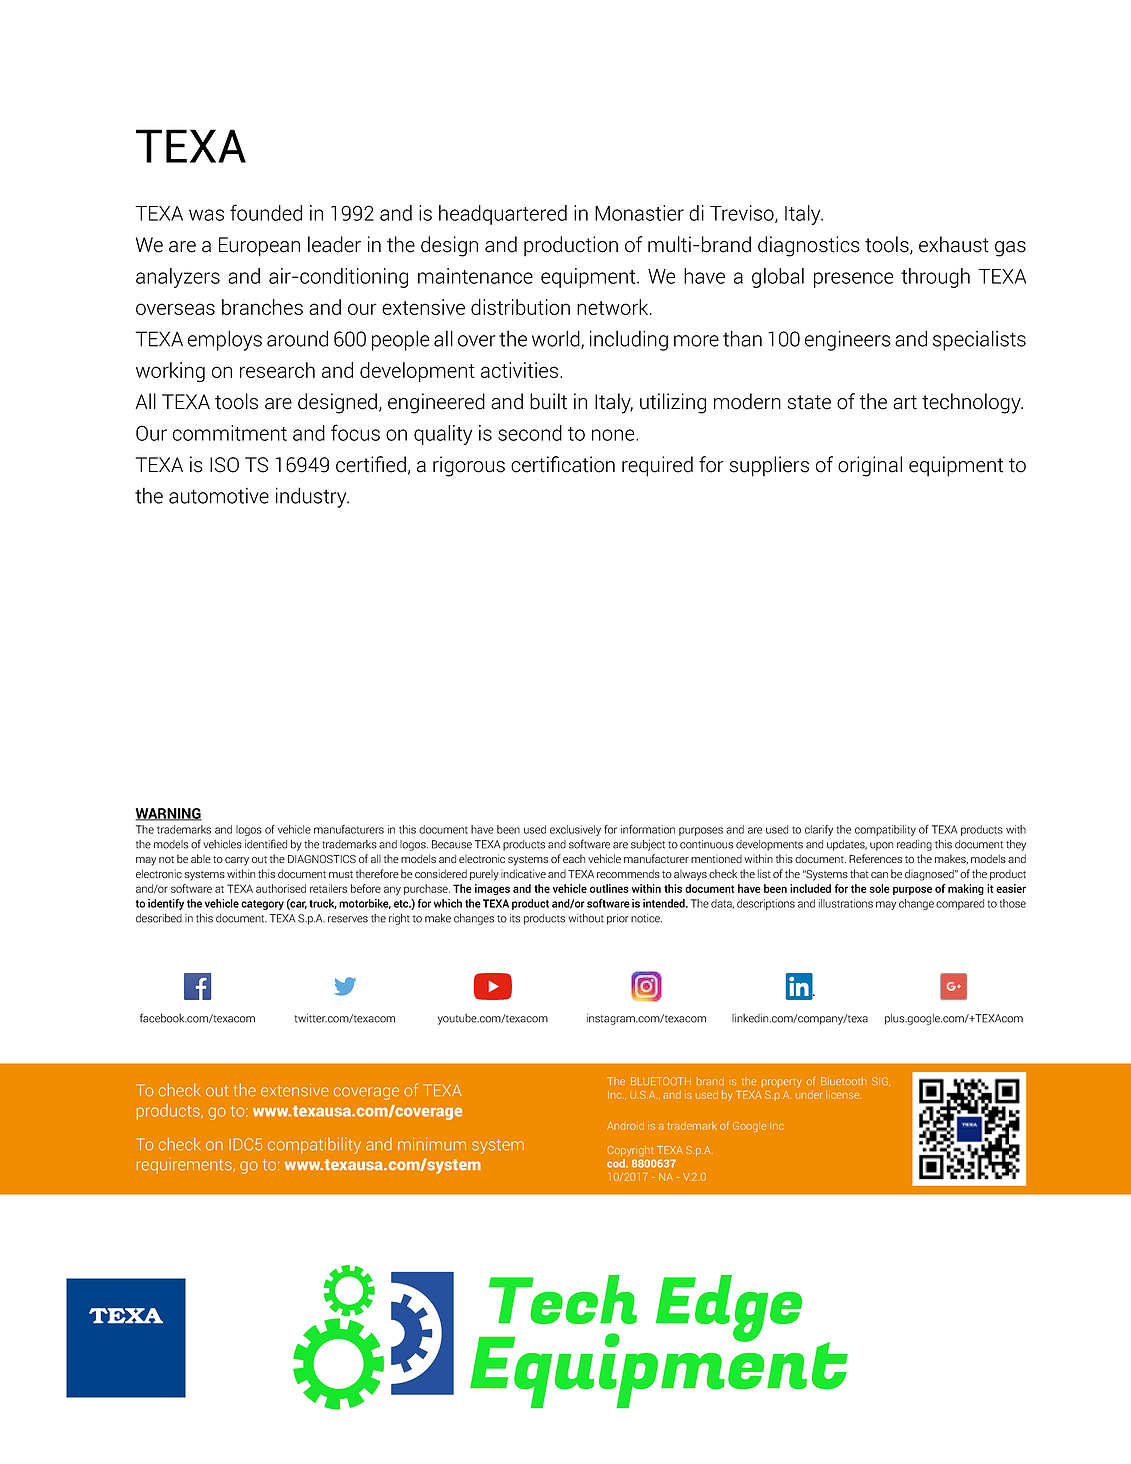 This document has width=1131, height=1464. Describe the element at coordinates (575, 830) in the document. I see `exclusively` at that location.
